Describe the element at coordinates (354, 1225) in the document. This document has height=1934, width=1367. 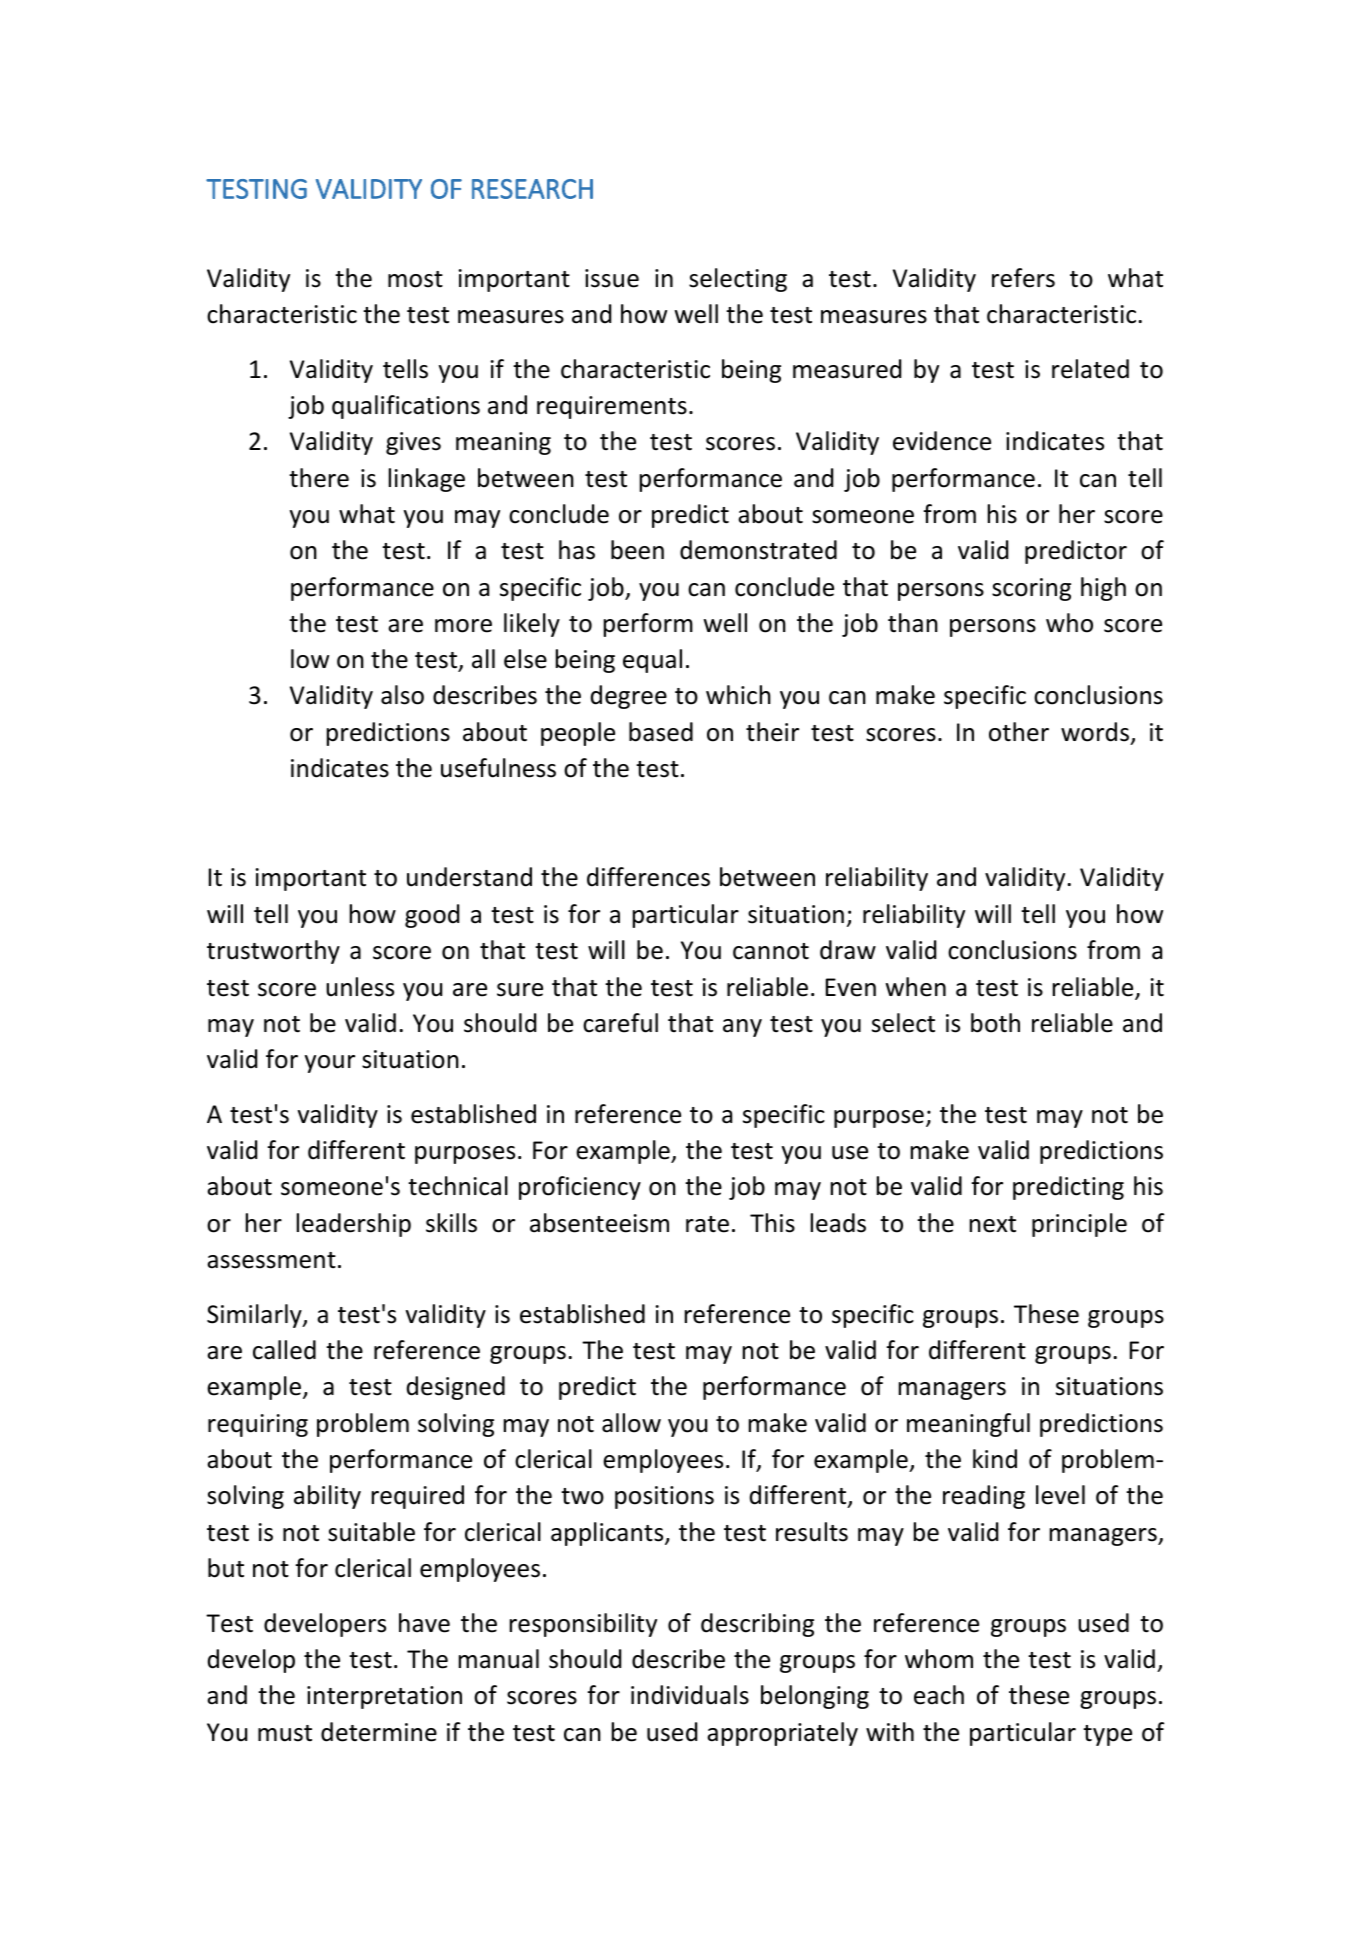
I see `leadership` at that location.
